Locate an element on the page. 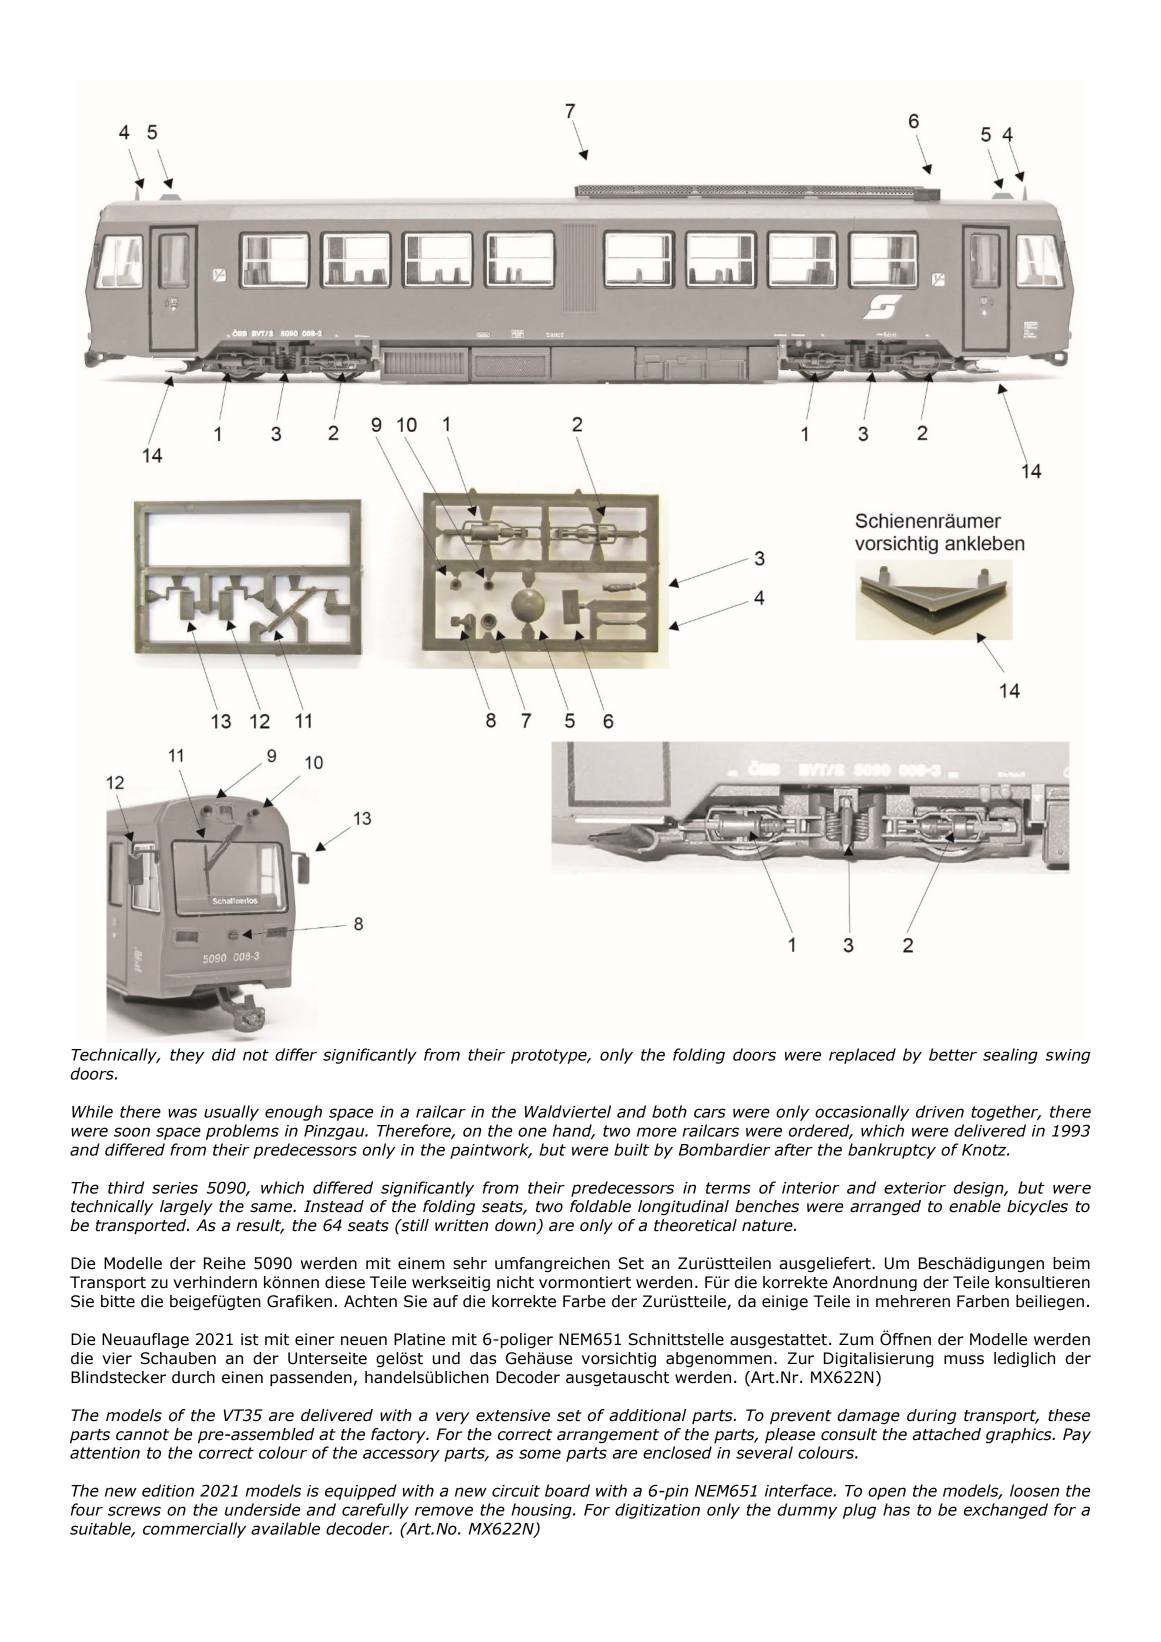  better is located at coordinates (953, 1054).
